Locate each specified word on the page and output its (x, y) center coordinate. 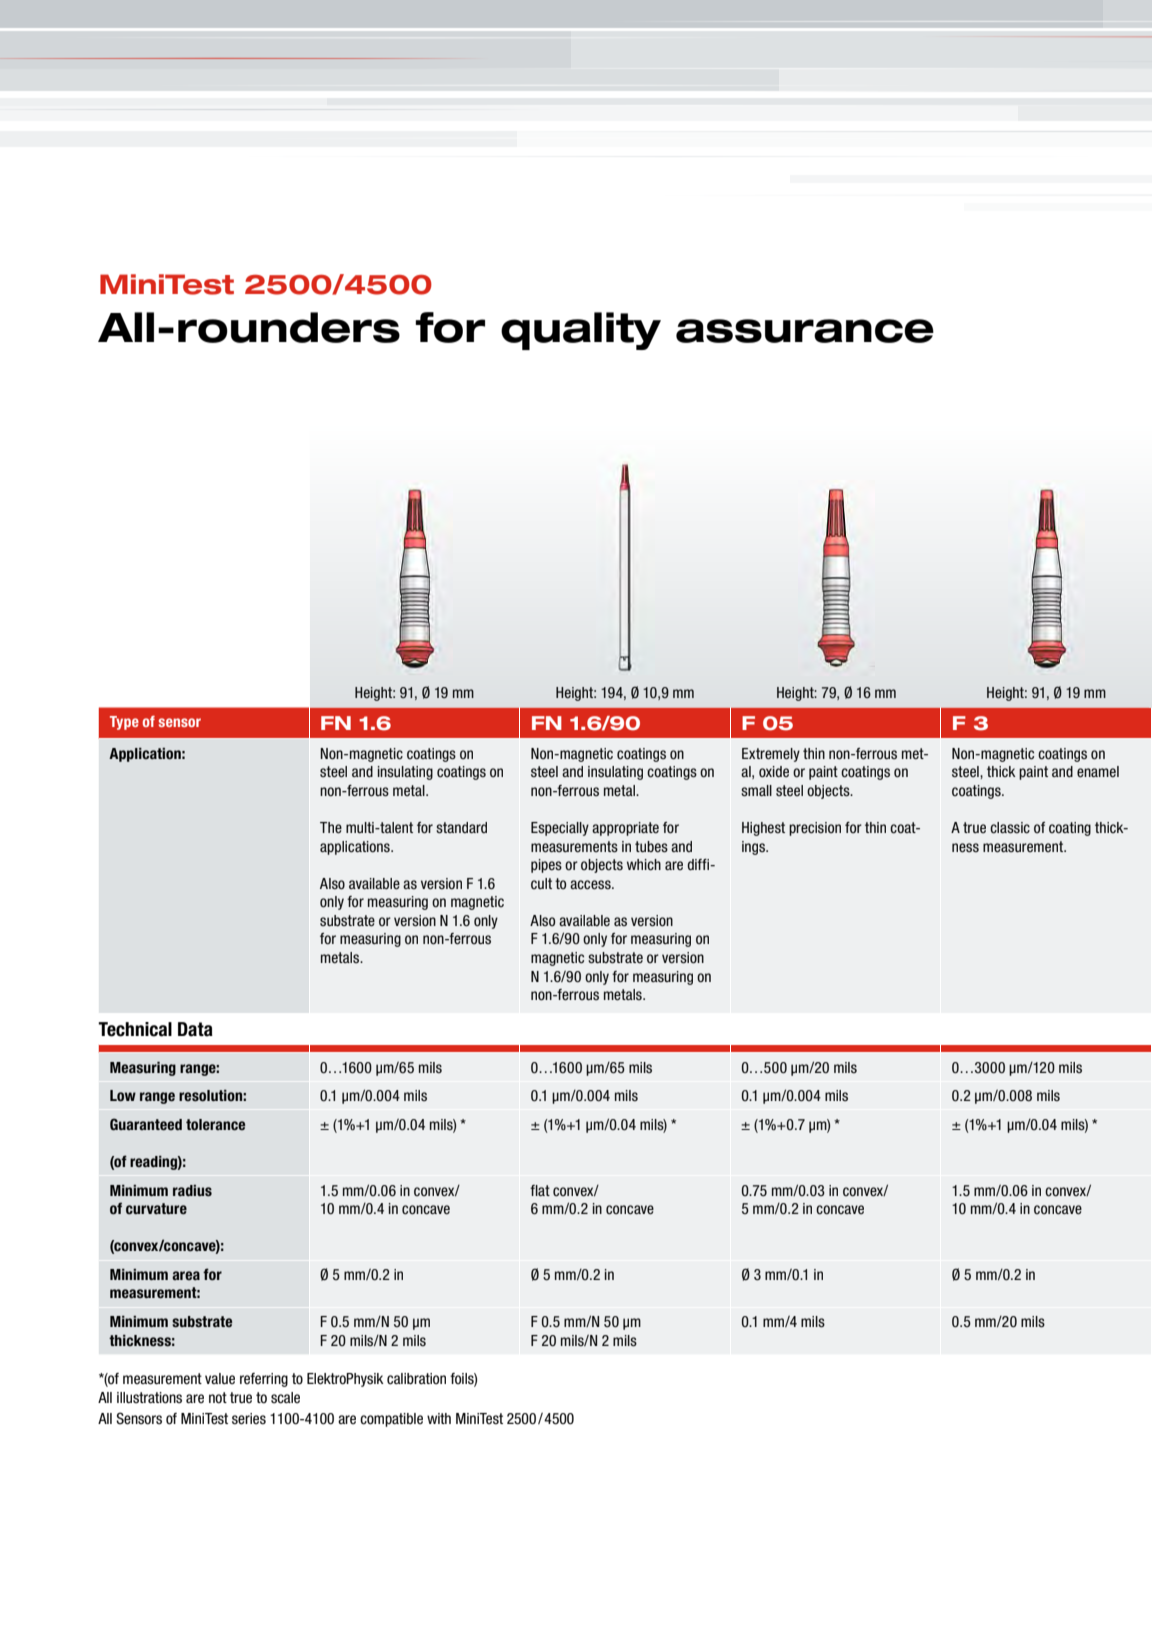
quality (581, 331)
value (220, 1378)
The (331, 828)
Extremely (771, 755)
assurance (805, 331)
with (439, 1418)
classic (1010, 828)
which (644, 865)
